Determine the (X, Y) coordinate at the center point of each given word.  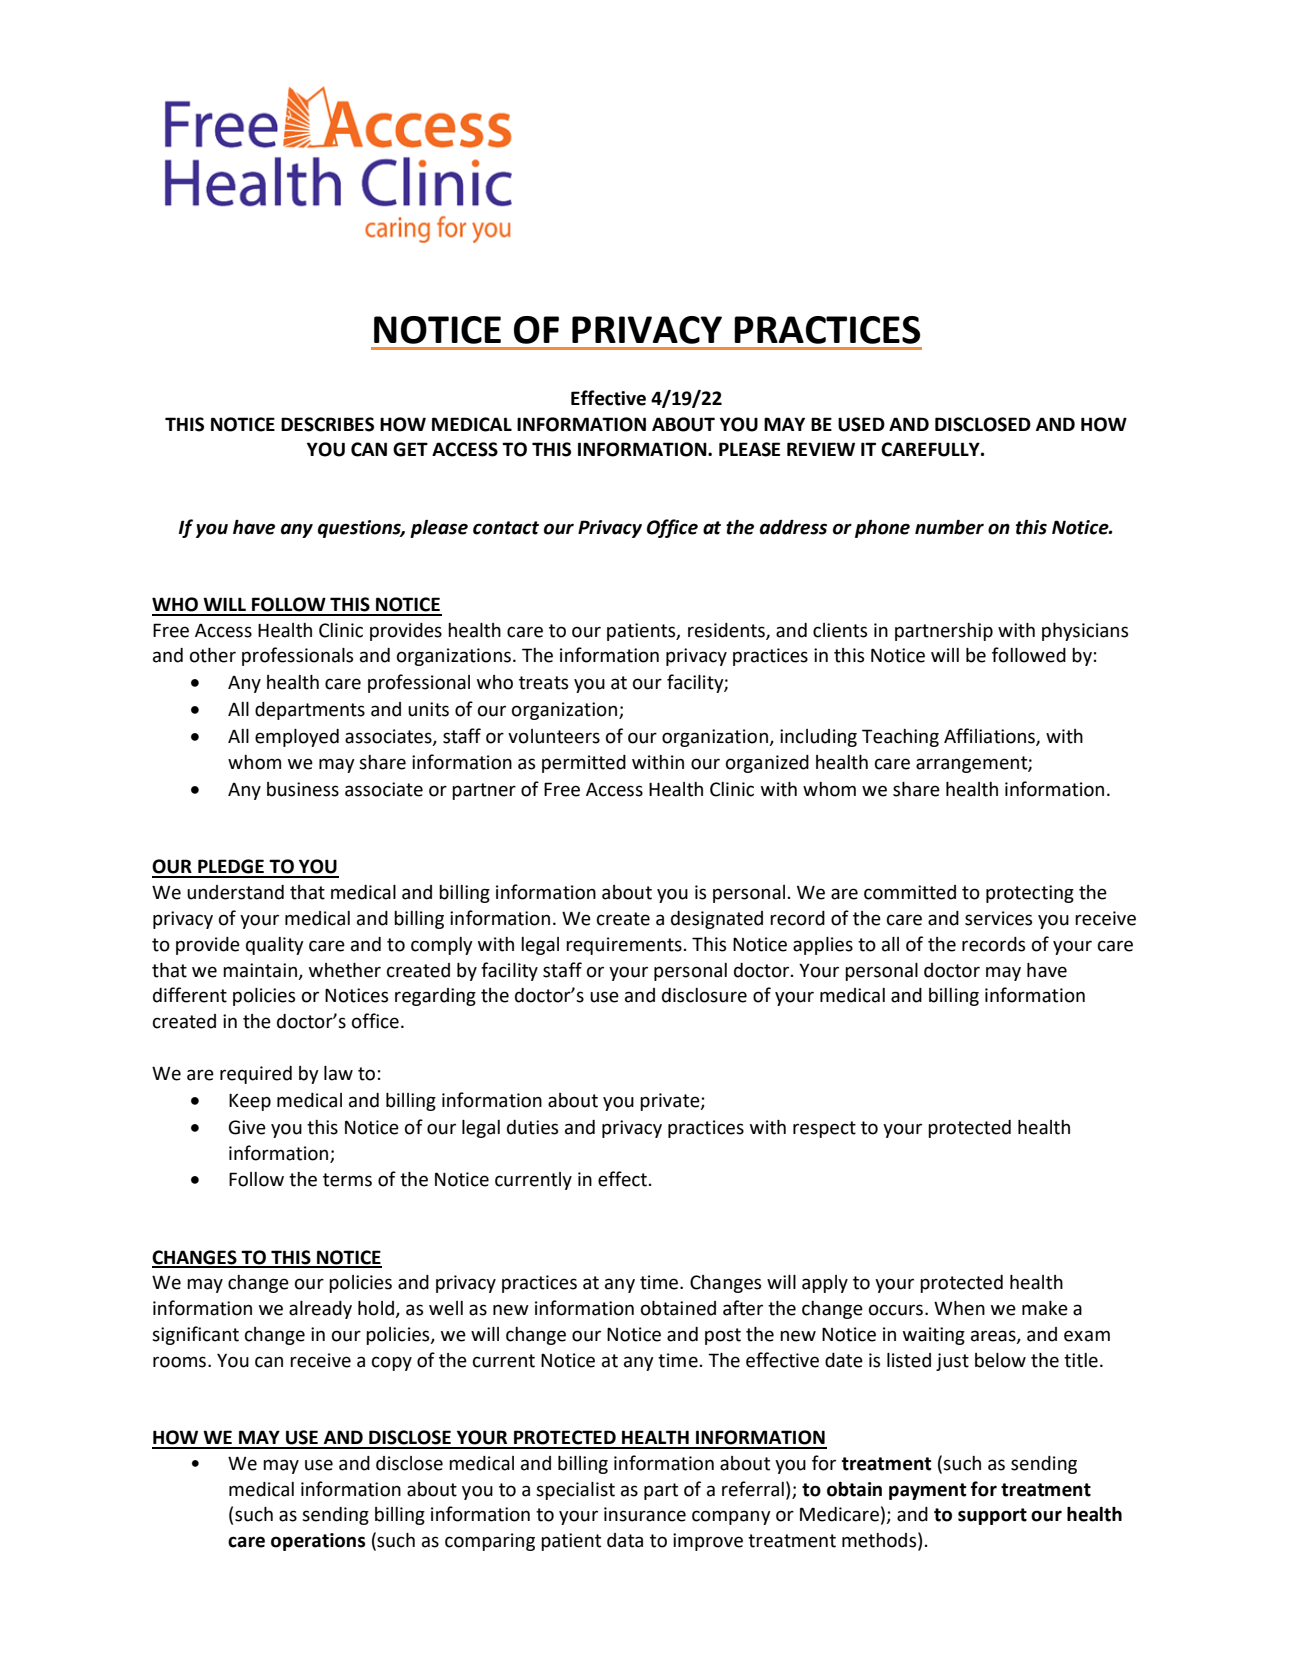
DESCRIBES (327, 424)
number (949, 527)
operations (318, 1542)
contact (506, 528)
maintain (260, 970)
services (998, 918)
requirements (624, 946)
